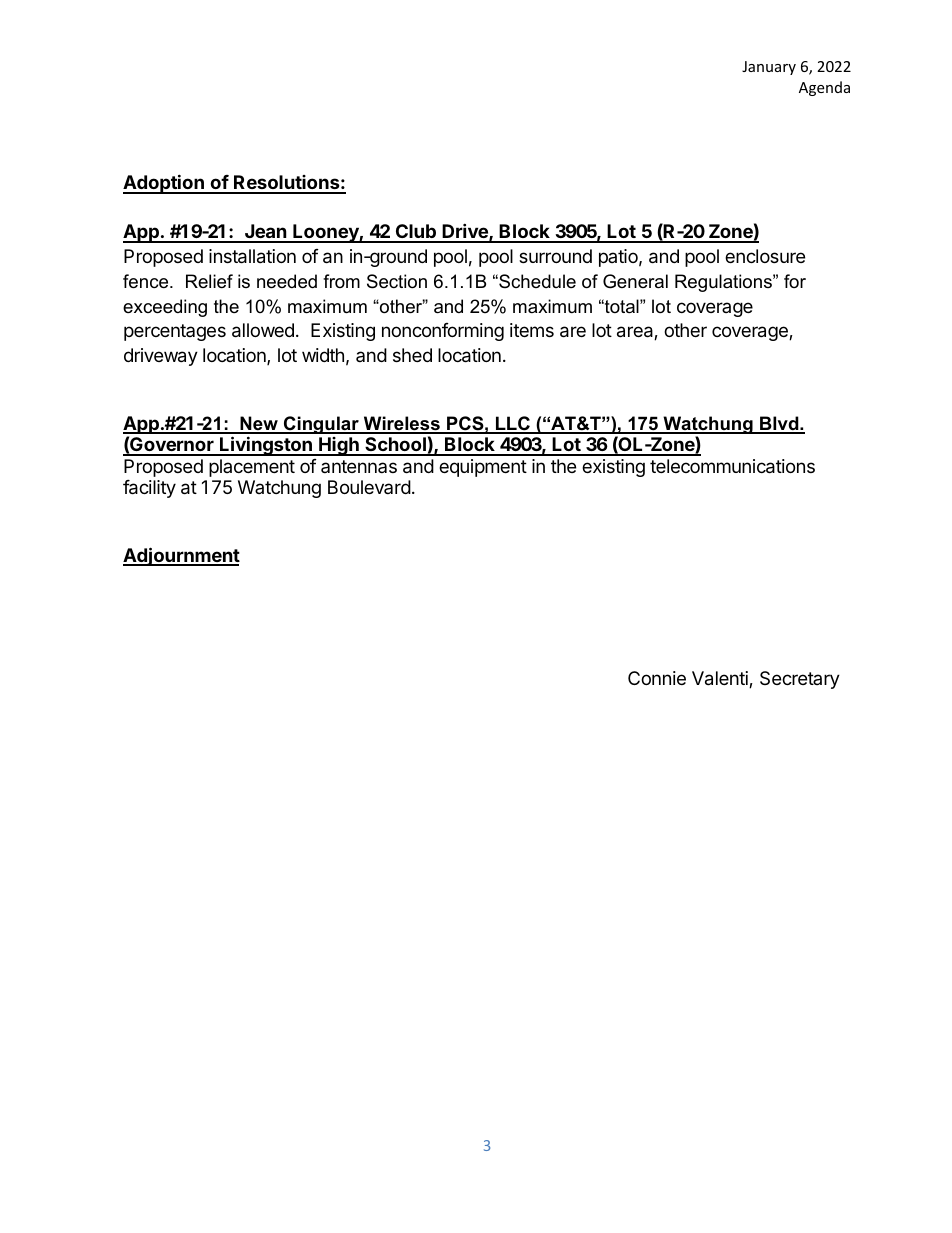  Describe the element at coordinates (181, 556) in the screenshot. I see `Adjournment` at that location.
